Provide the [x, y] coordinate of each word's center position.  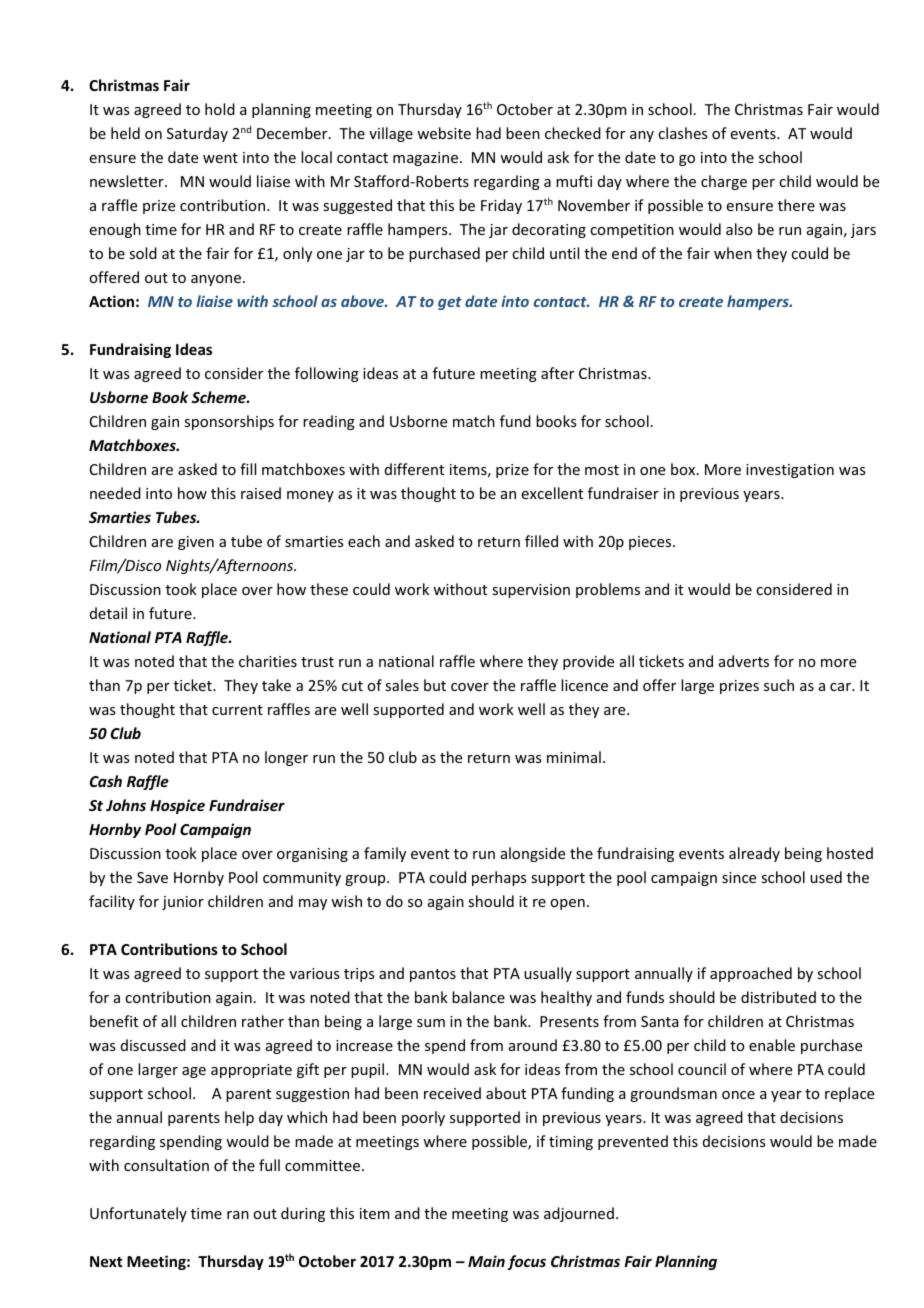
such [779, 685]
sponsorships [229, 422]
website [444, 133]
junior [183, 903]
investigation [790, 471]
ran [238, 1215]
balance [478, 997]
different [414, 469]
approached [751, 974]
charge [724, 182]
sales [402, 685]
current [237, 710]
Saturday [197, 134]
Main [486, 1261]
